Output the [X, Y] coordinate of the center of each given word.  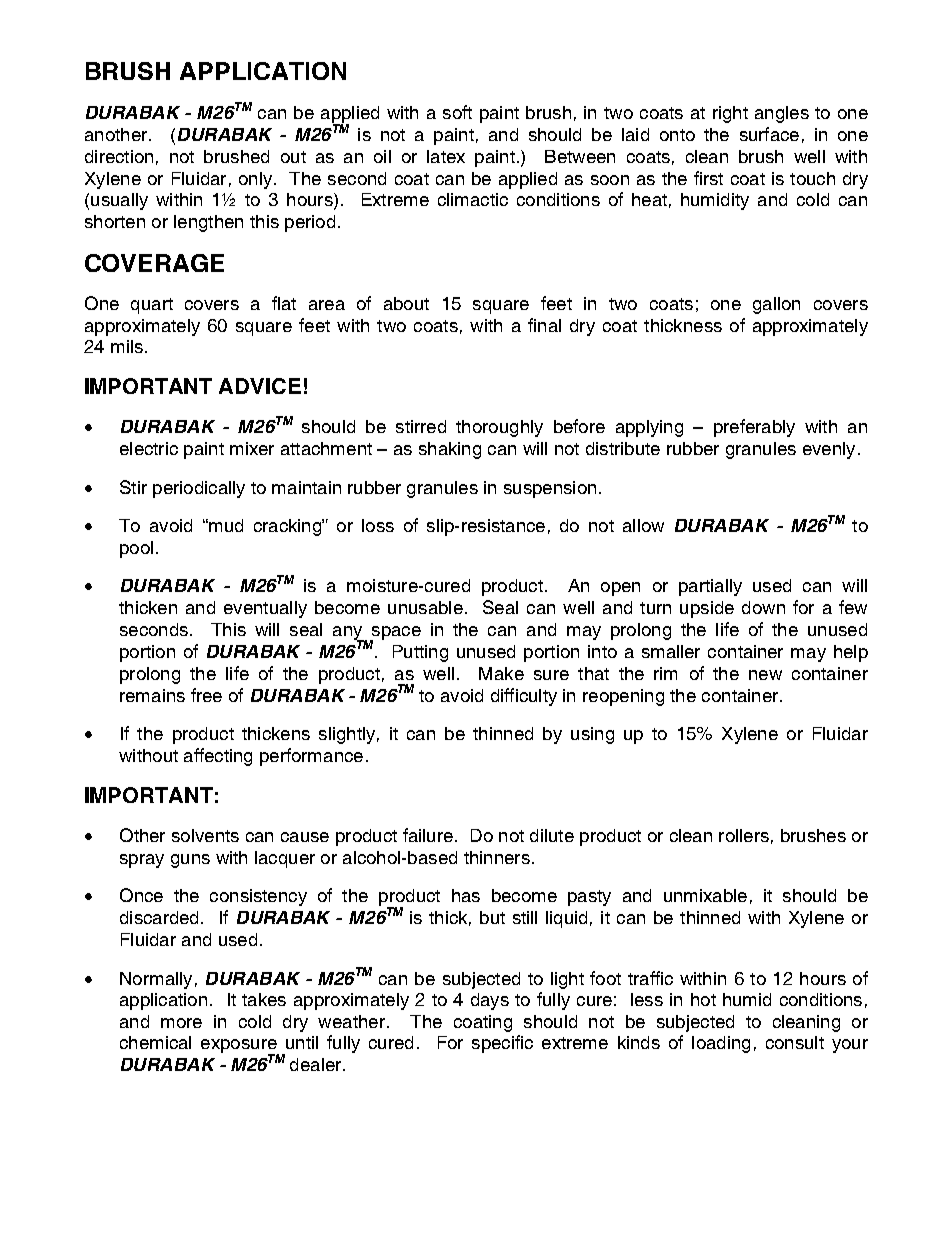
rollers [744, 835]
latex [446, 156]
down [763, 607]
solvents [205, 835]
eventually [265, 609]
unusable [425, 607]
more [181, 1023]
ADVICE [260, 386]
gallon [776, 305]
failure [428, 835]
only [255, 180]
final [544, 325]
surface [769, 134]
